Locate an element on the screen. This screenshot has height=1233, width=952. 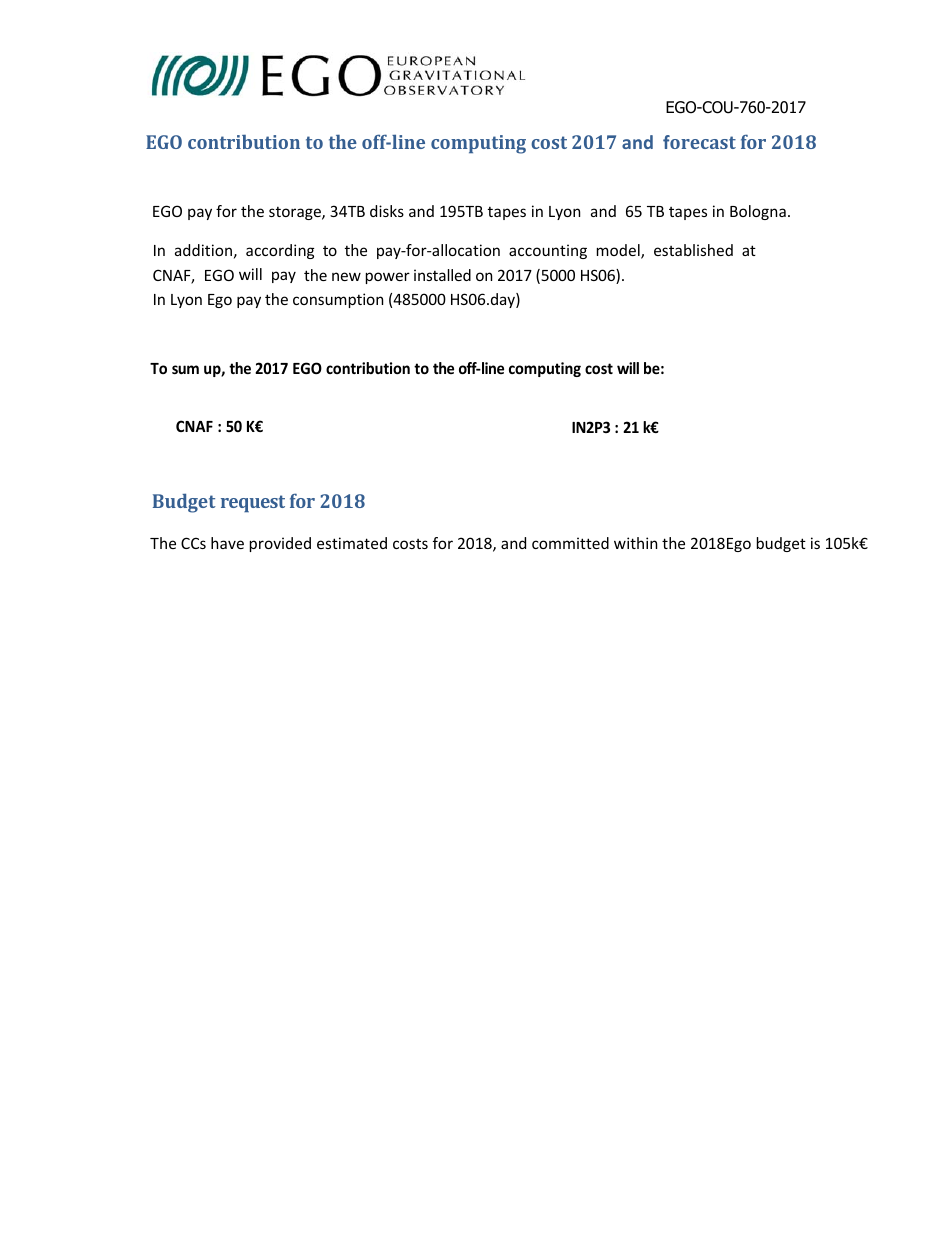
disks is located at coordinates (387, 211).
